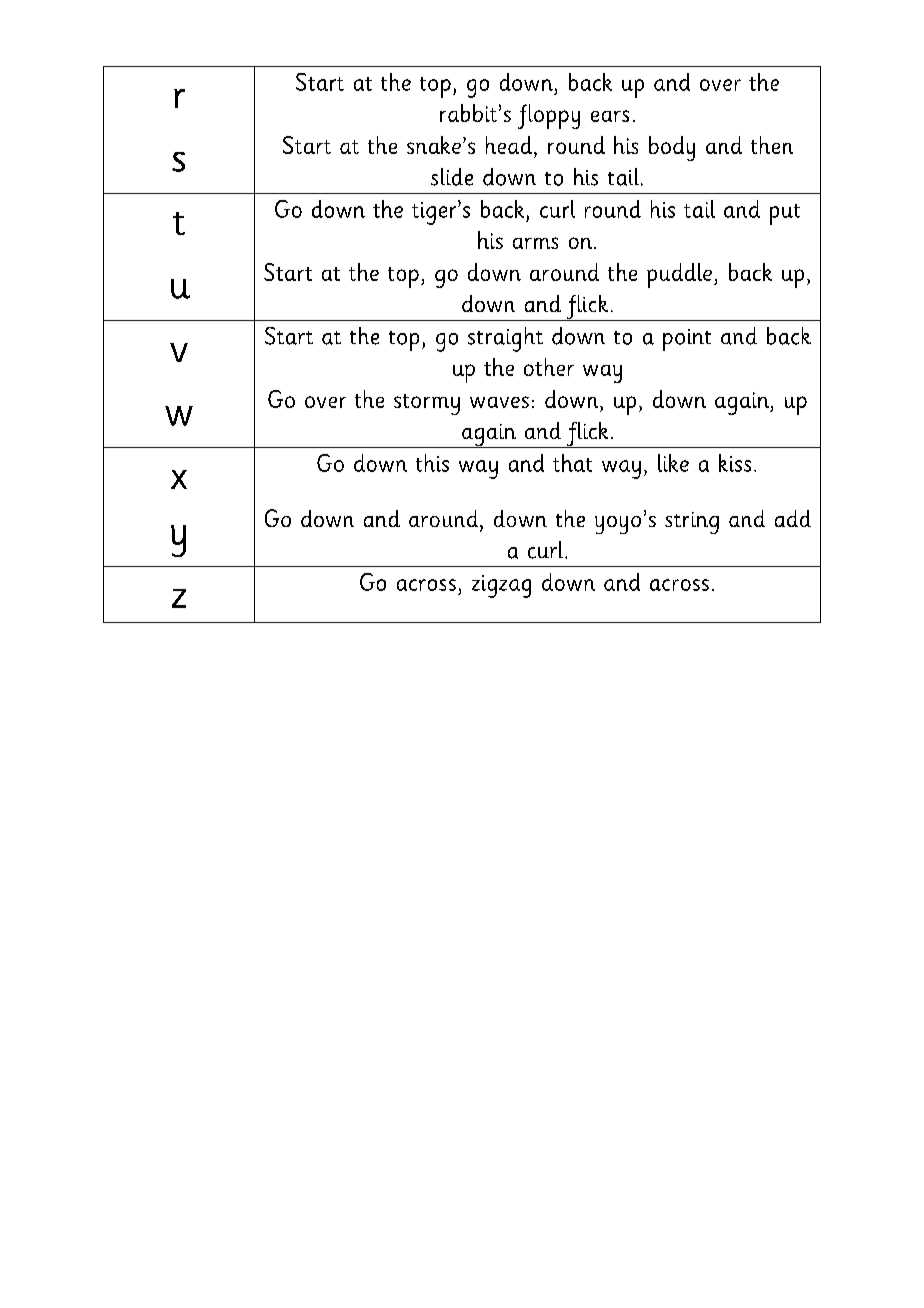  Describe the element at coordinates (549, 367) in the image. I see `other` at that location.
